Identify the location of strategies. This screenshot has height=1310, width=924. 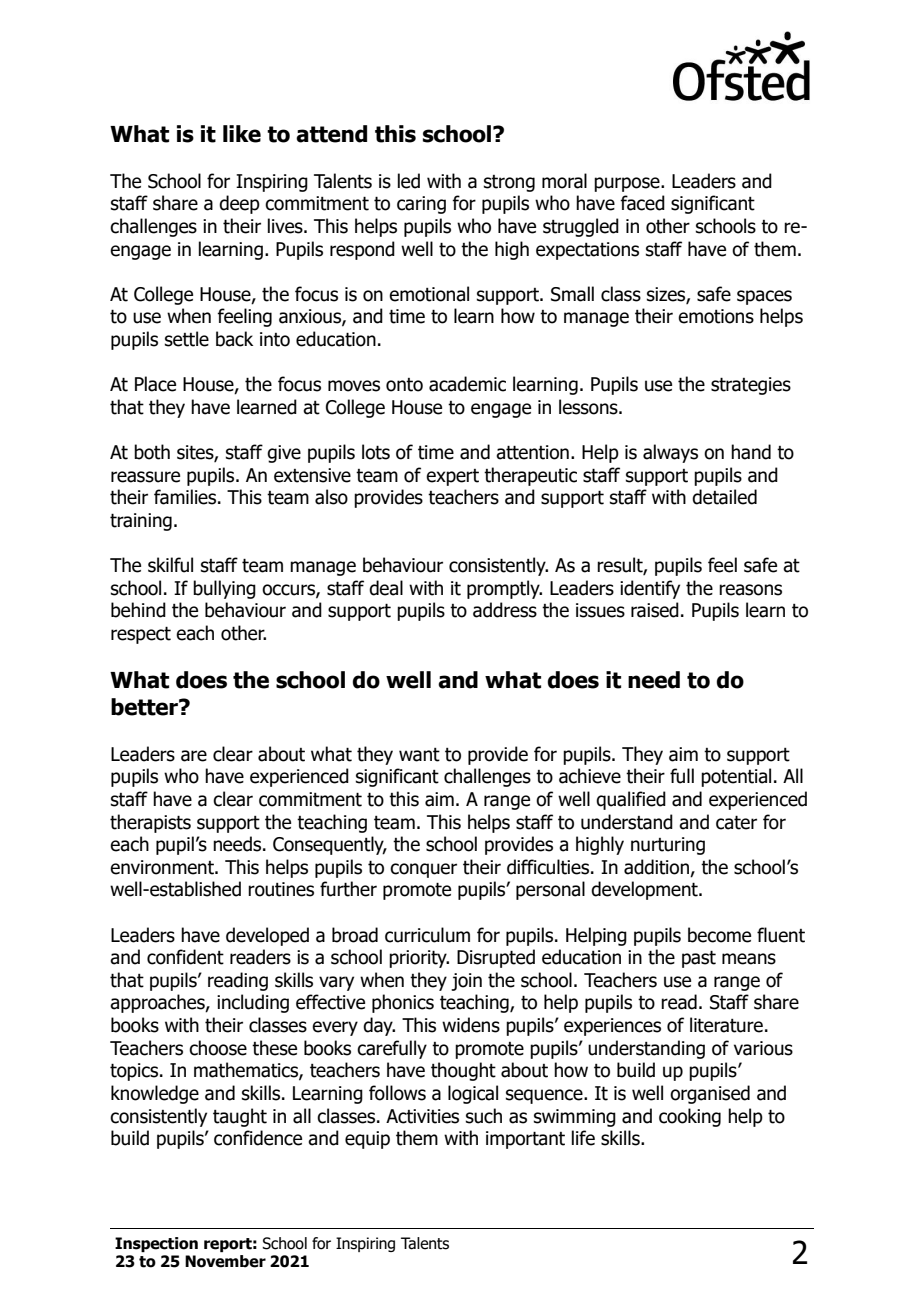
(751, 386).
